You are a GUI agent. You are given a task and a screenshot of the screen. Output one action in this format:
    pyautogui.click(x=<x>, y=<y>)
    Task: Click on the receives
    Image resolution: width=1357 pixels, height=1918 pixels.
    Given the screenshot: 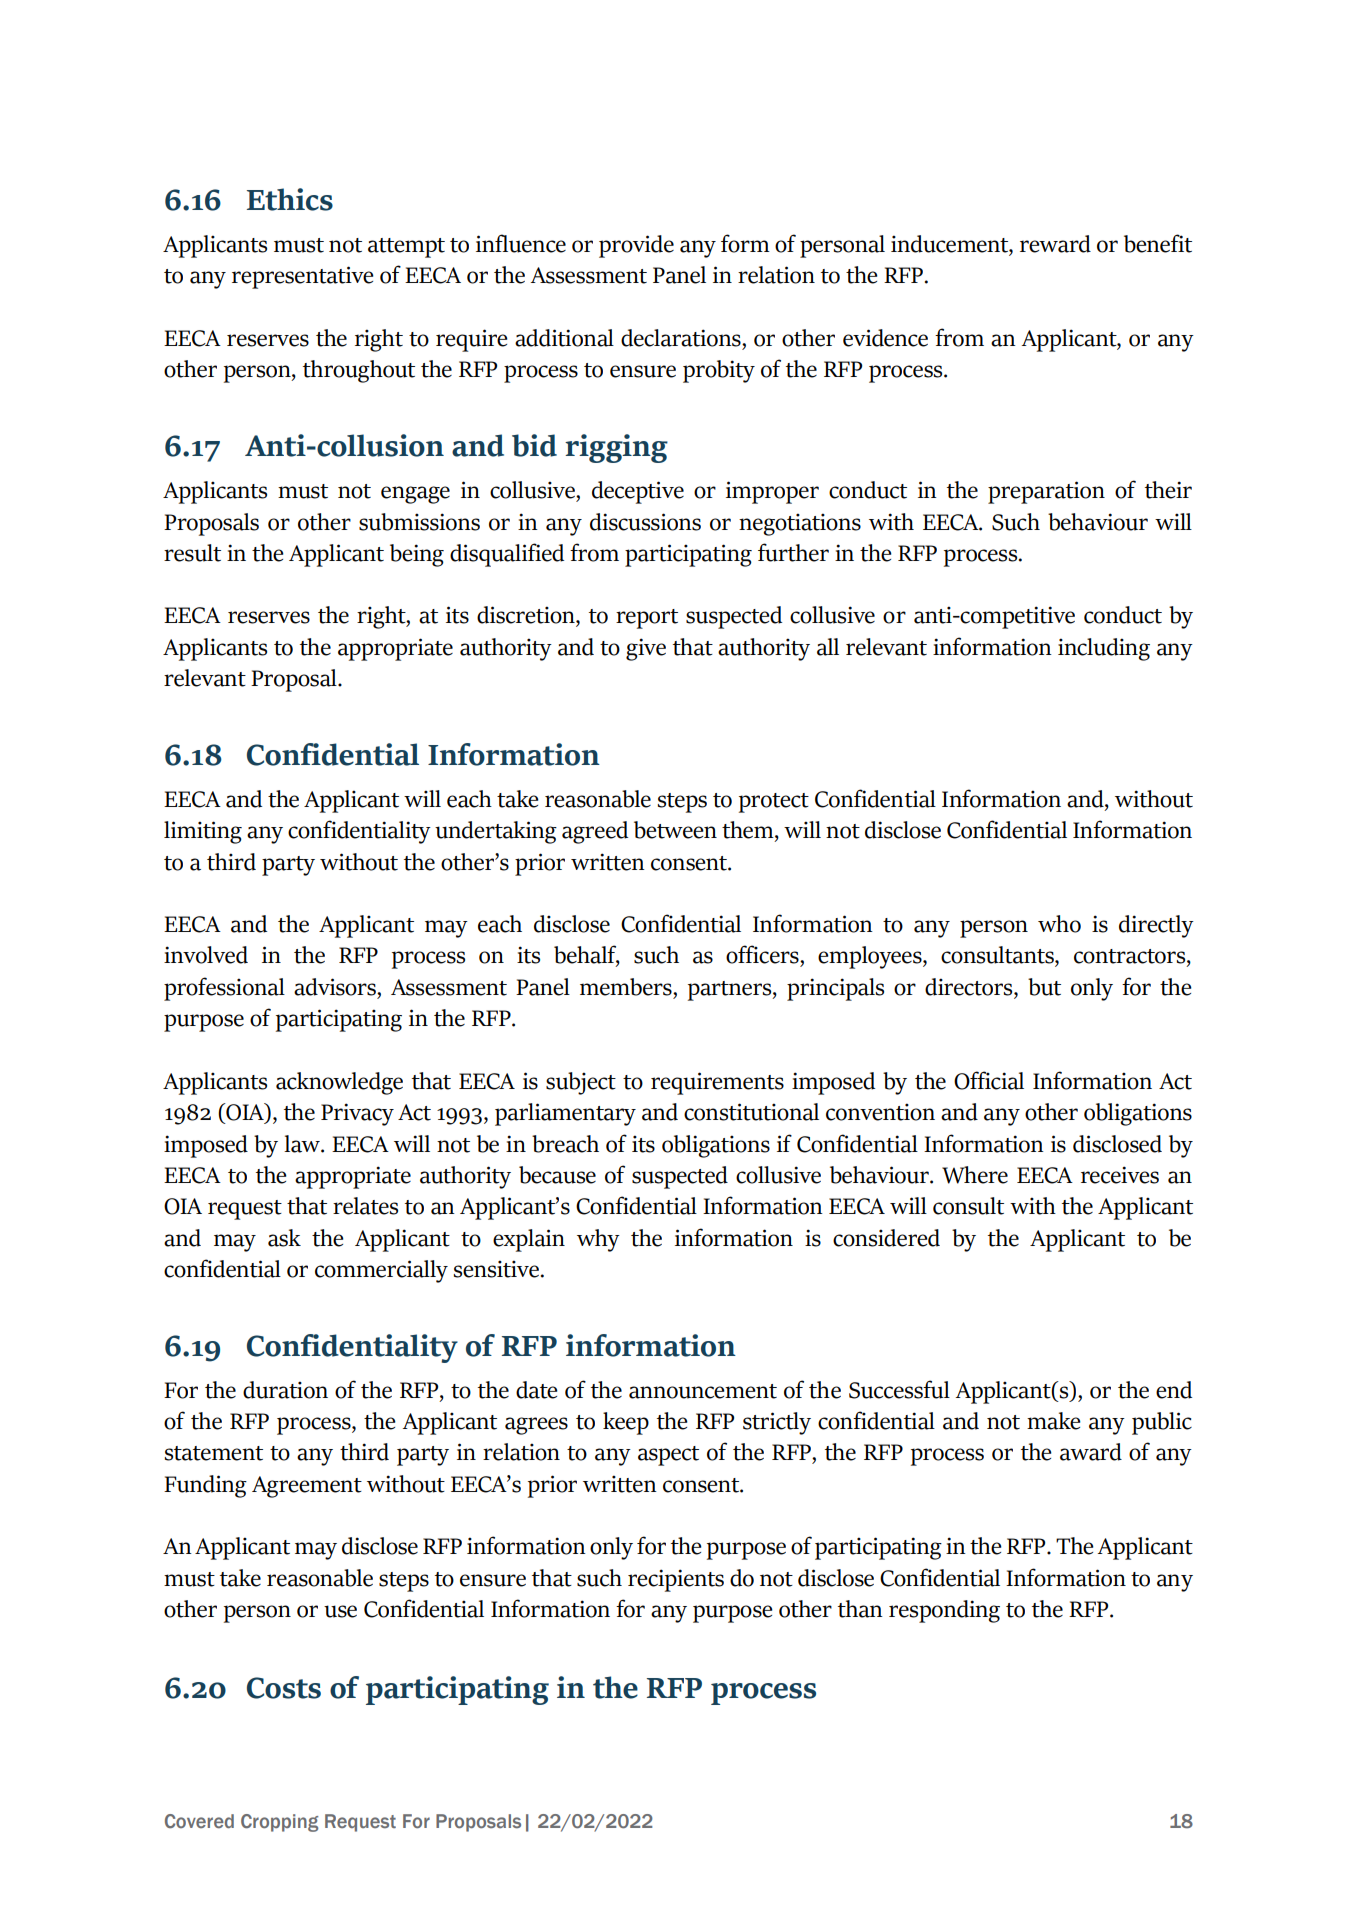 What is the action you would take?
    pyautogui.click(x=1120, y=1175)
